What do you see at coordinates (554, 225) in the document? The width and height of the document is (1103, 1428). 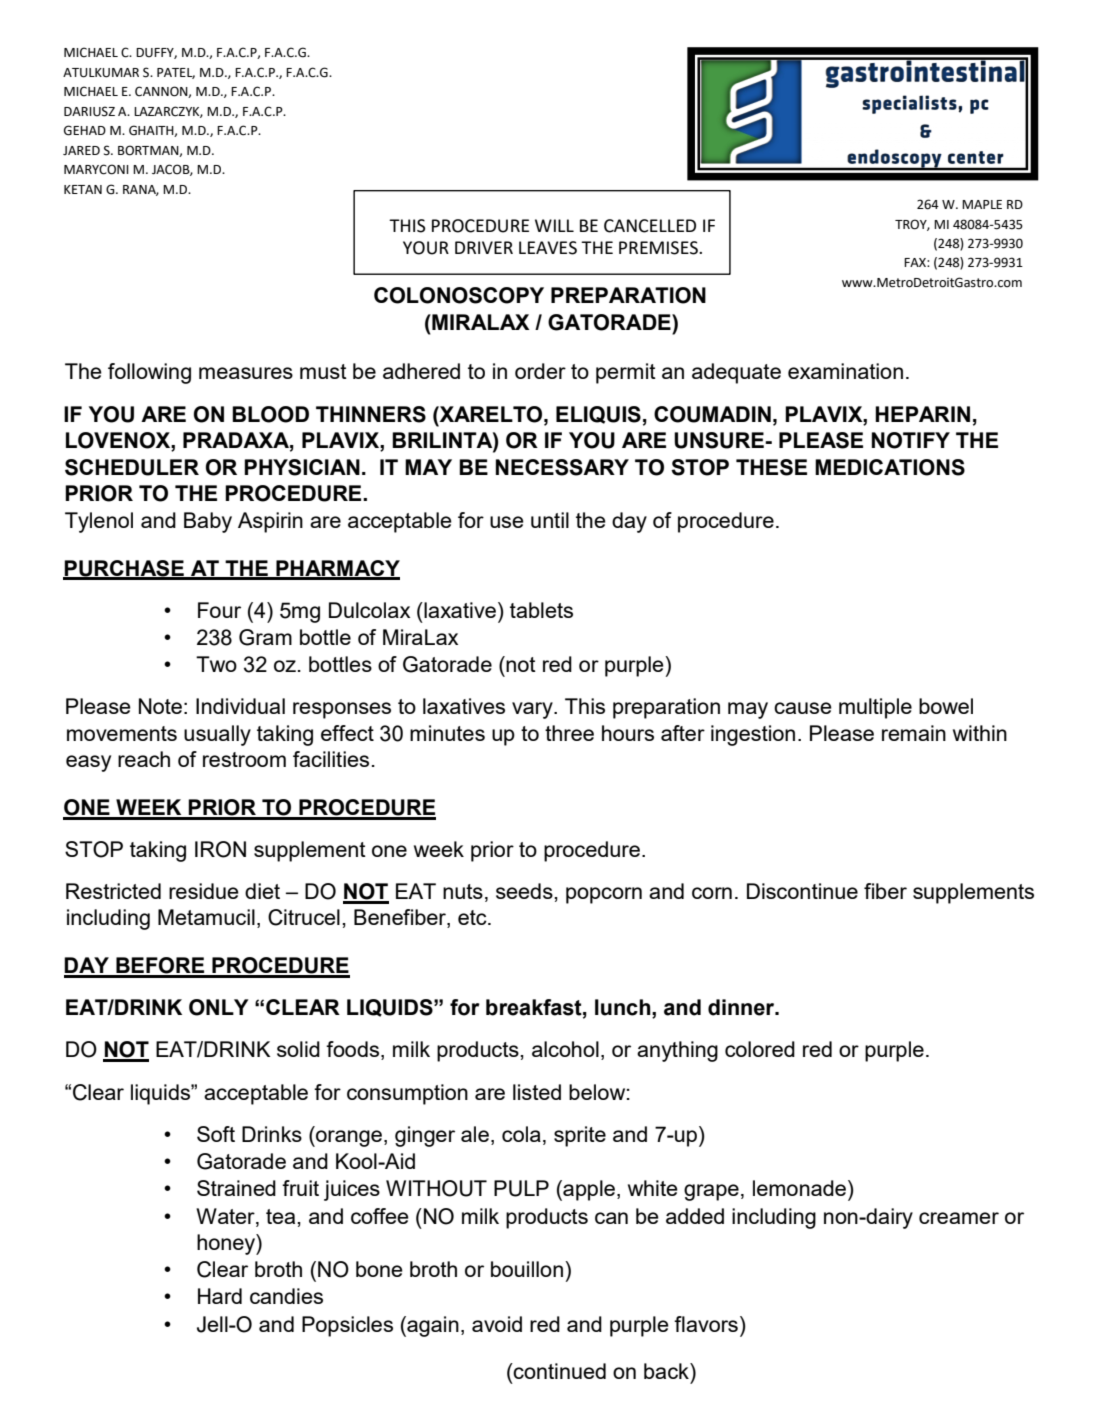 I see `WILL` at bounding box center [554, 225].
